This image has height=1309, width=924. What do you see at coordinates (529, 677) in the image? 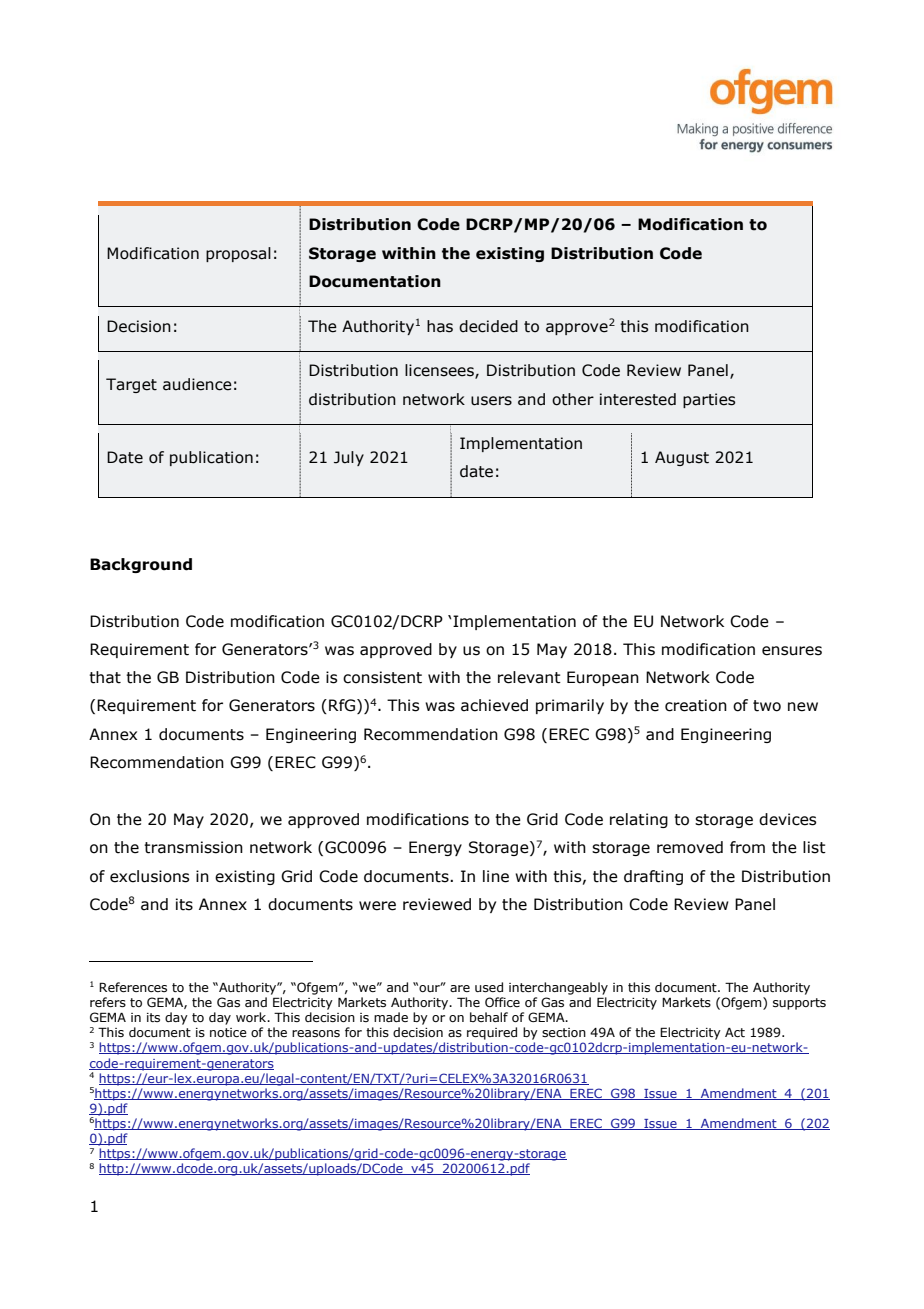
I see `relevant` at bounding box center [529, 677].
